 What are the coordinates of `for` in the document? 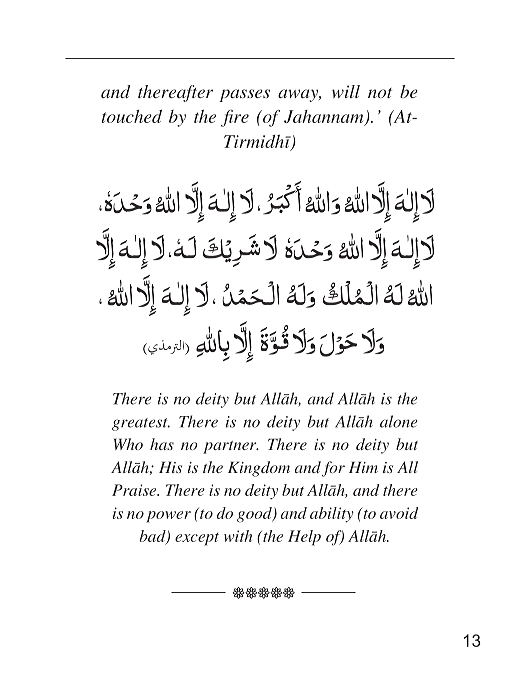 It's located at (333, 469).
